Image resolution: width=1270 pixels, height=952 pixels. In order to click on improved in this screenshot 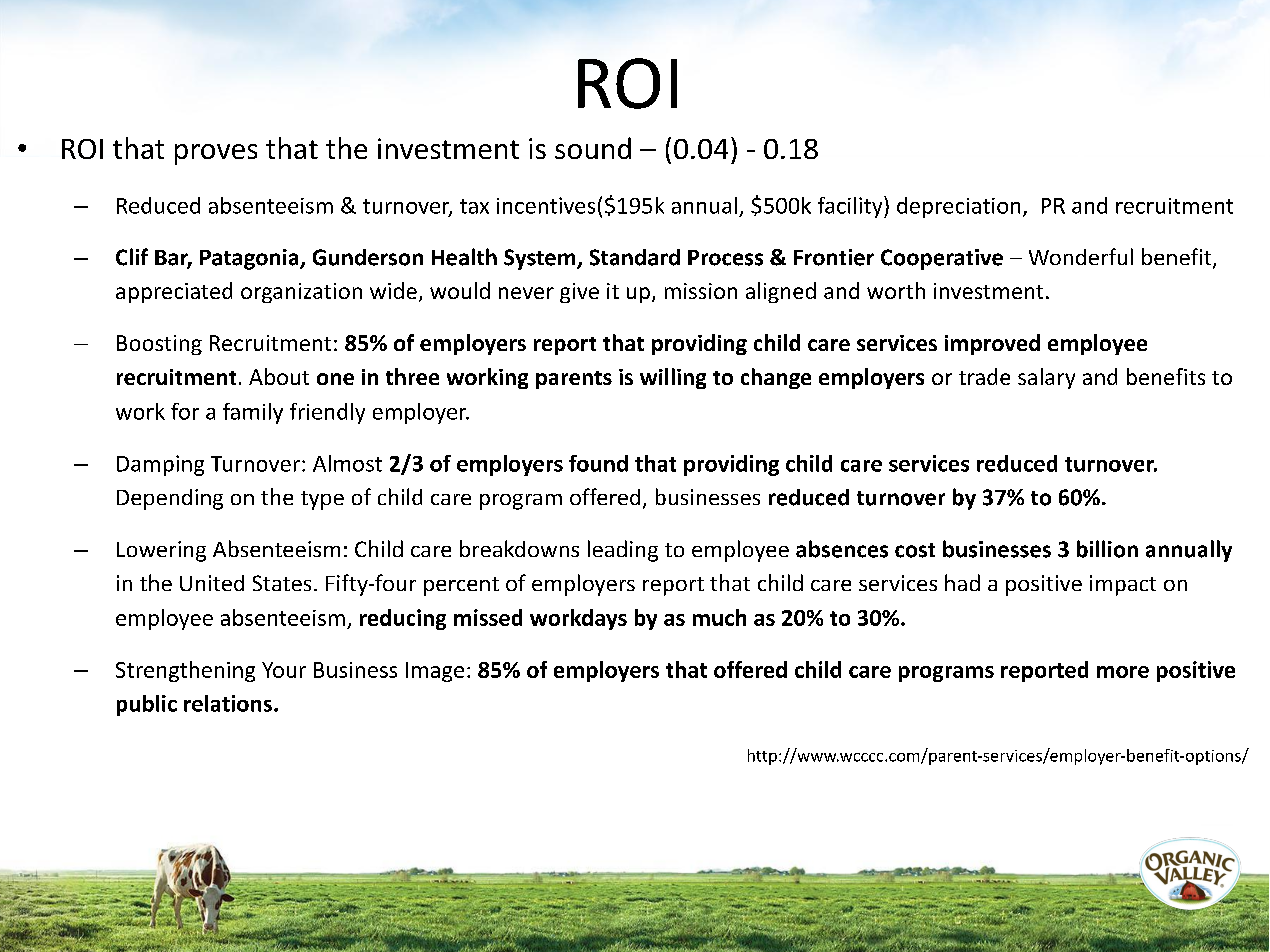, I will do `click(992, 344)`.
